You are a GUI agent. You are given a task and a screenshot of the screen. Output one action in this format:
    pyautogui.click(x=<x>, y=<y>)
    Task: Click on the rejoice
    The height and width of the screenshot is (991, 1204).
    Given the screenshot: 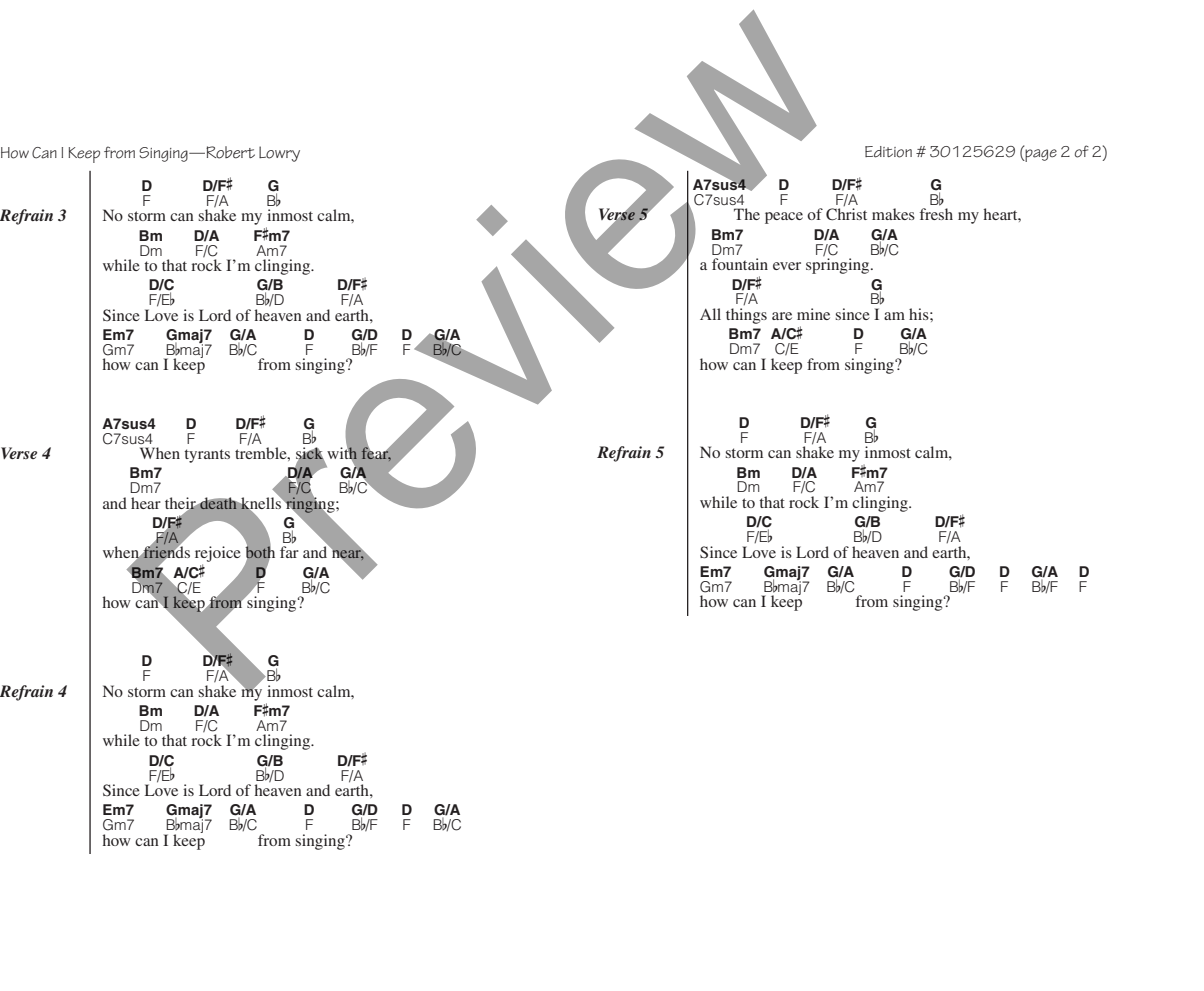 What is the action you would take?
    pyautogui.click(x=218, y=554)
